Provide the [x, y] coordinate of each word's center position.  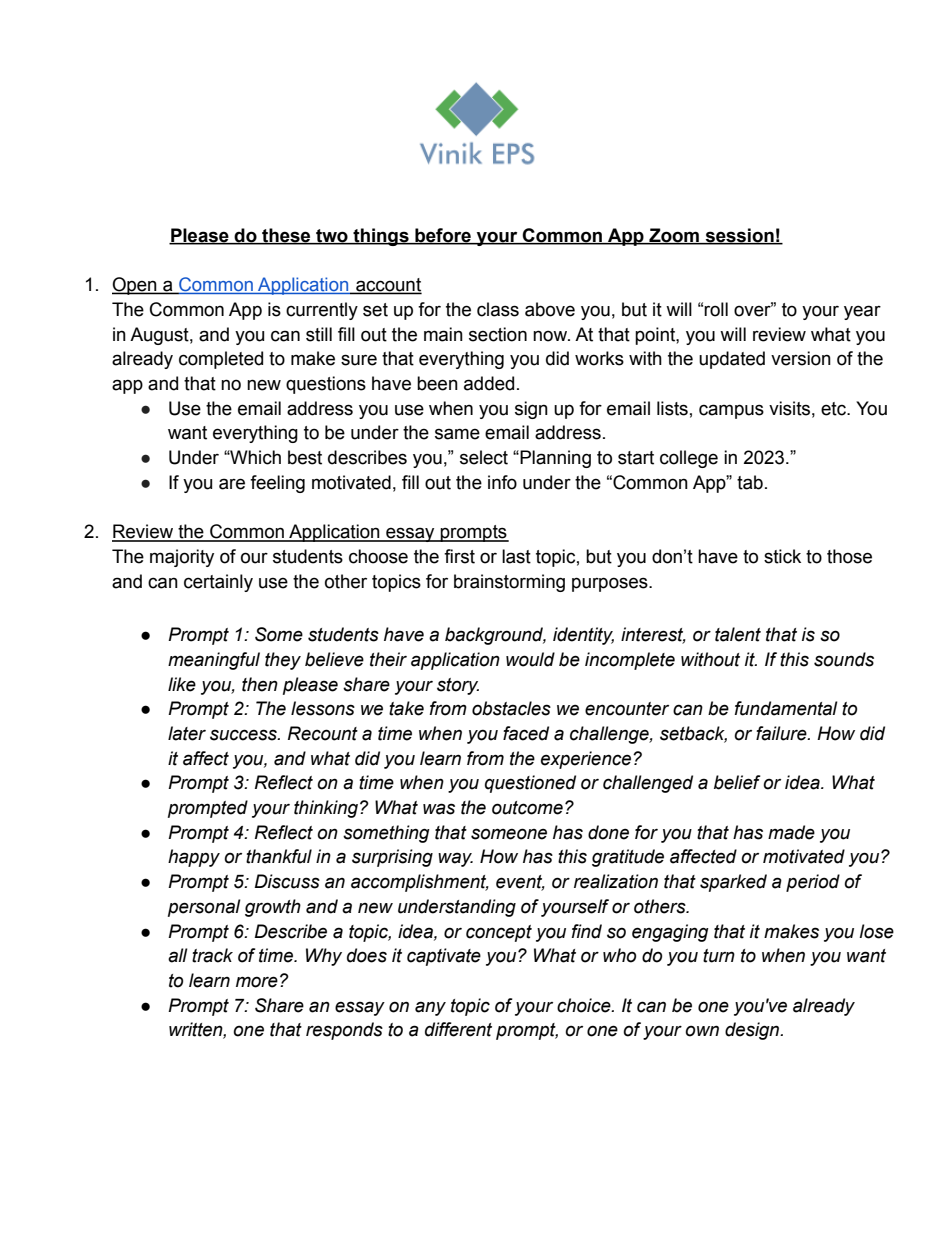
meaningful [214, 661]
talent [738, 634]
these [286, 236]
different [458, 1029]
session [739, 236]
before [443, 236]
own [702, 1031]
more [257, 982]
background [495, 636]
